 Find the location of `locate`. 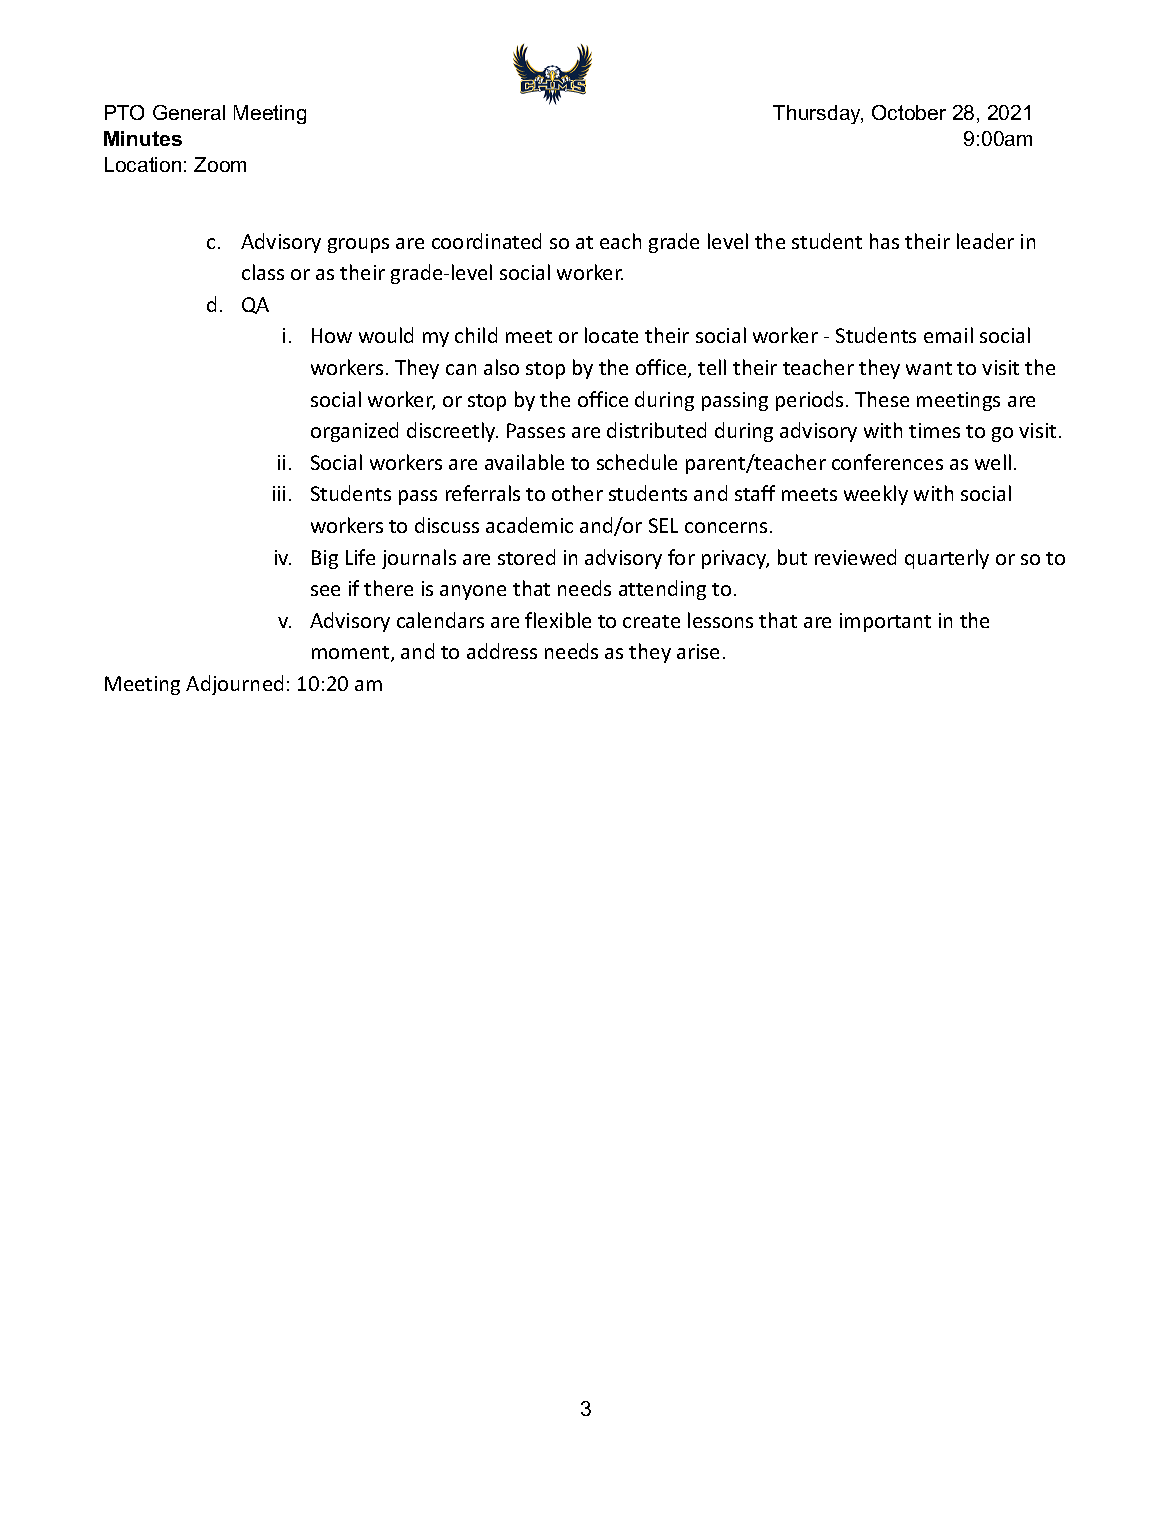

locate is located at coordinates (611, 335).
